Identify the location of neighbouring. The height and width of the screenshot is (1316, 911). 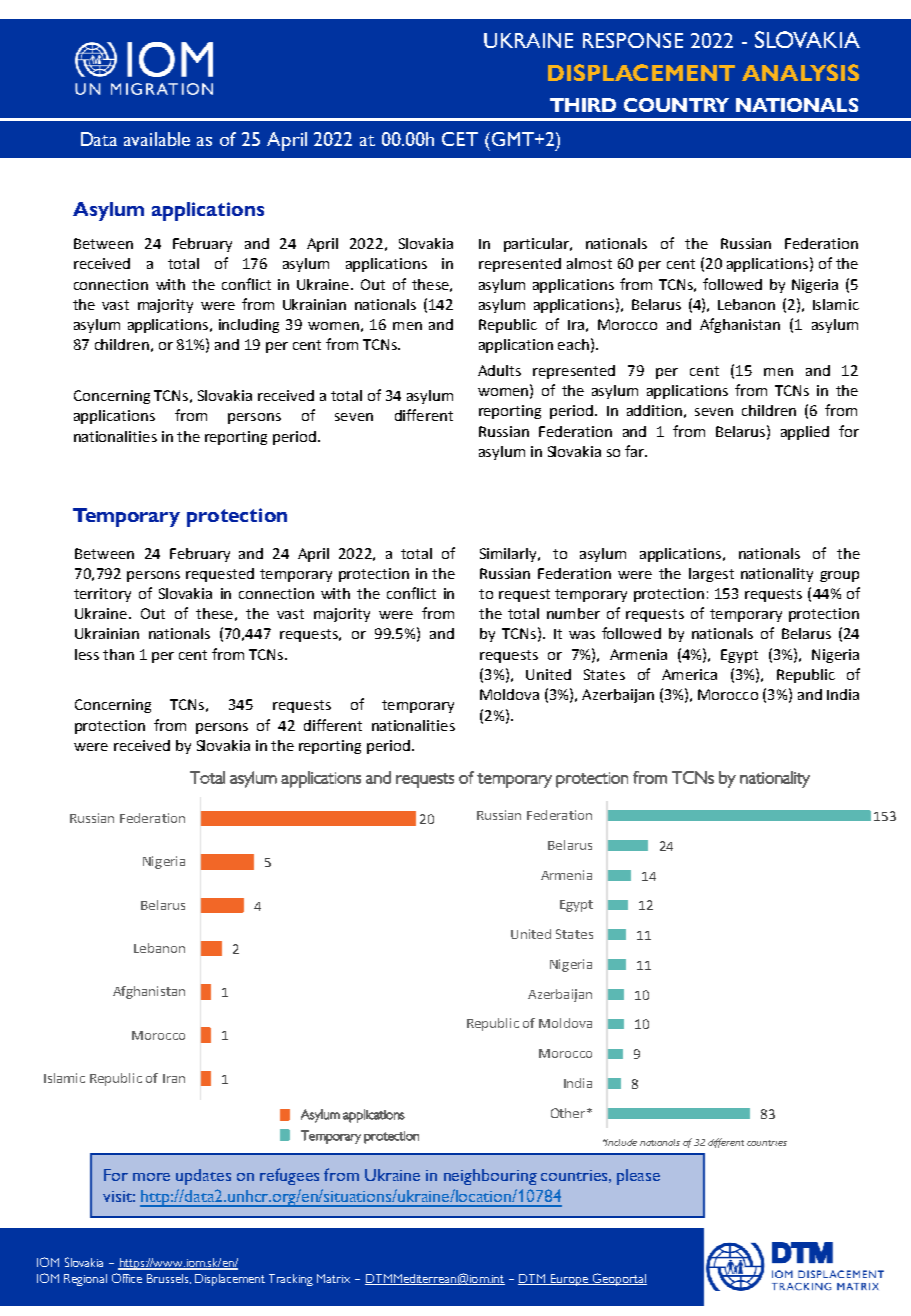
(490, 1177).
